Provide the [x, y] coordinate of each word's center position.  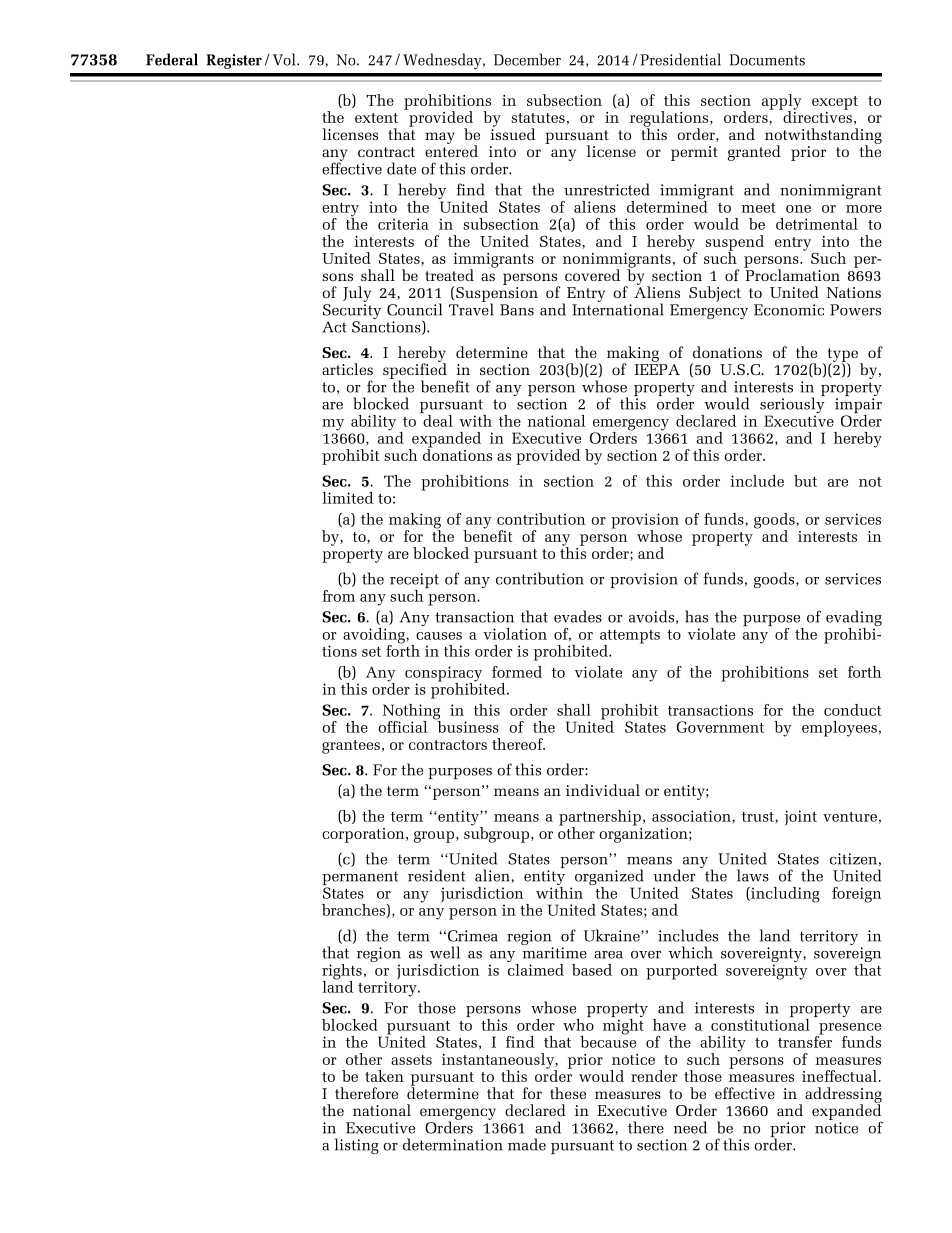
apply [781, 103]
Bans [517, 310]
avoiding [375, 637]
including [784, 895]
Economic [789, 310]
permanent [360, 879]
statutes [538, 118]
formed [517, 672]
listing [357, 1146]
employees [839, 729]
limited [347, 498]
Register [234, 61]
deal [438, 421]
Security [352, 313]
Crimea [473, 936]
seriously [792, 405]
